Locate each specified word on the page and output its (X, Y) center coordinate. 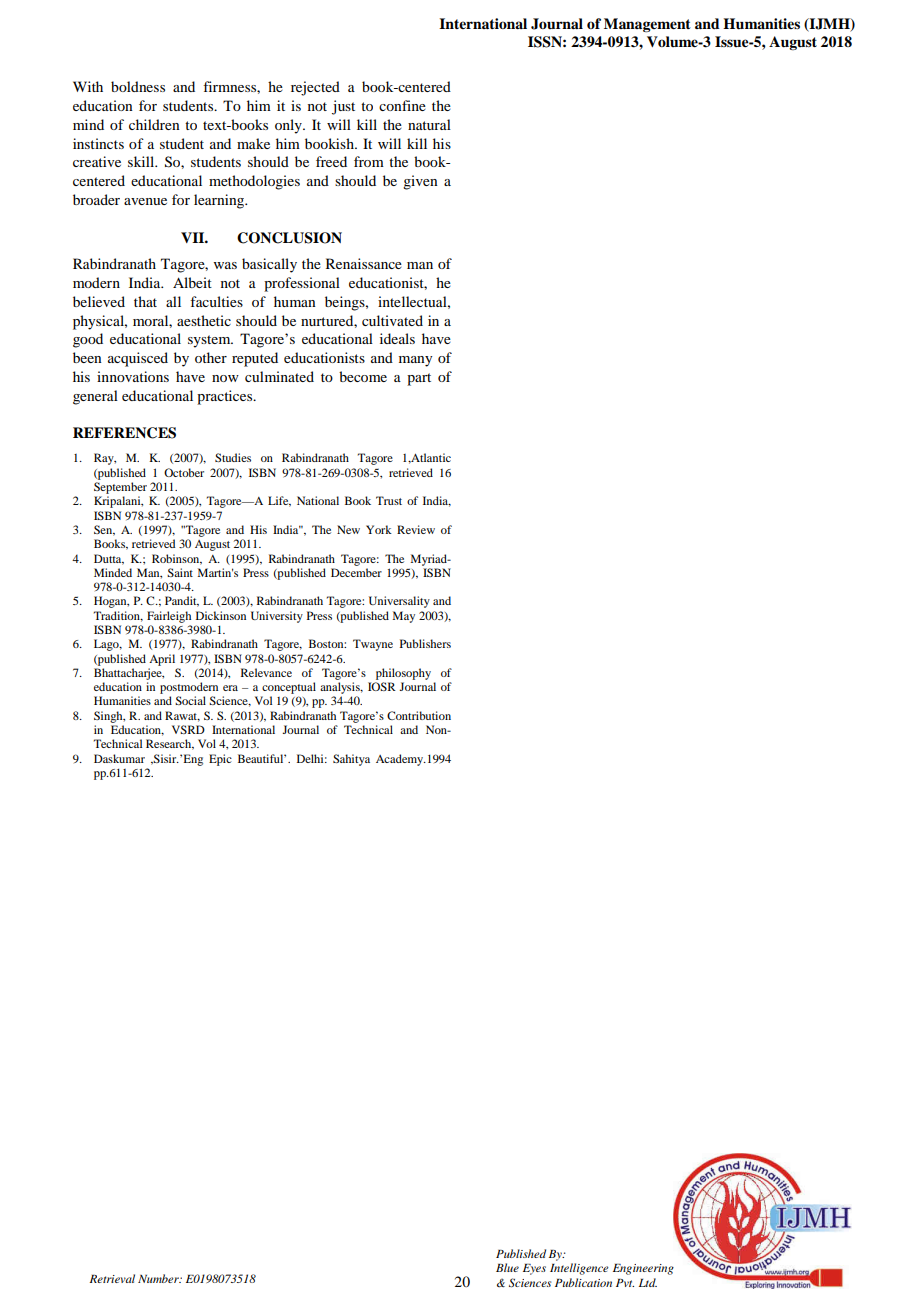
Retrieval (112, 1278)
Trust (389, 500)
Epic (220, 760)
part (419, 379)
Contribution (419, 715)
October (184, 472)
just (343, 107)
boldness (138, 86)
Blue (507, 1267)
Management (647, 25)
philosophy (403, 674)
